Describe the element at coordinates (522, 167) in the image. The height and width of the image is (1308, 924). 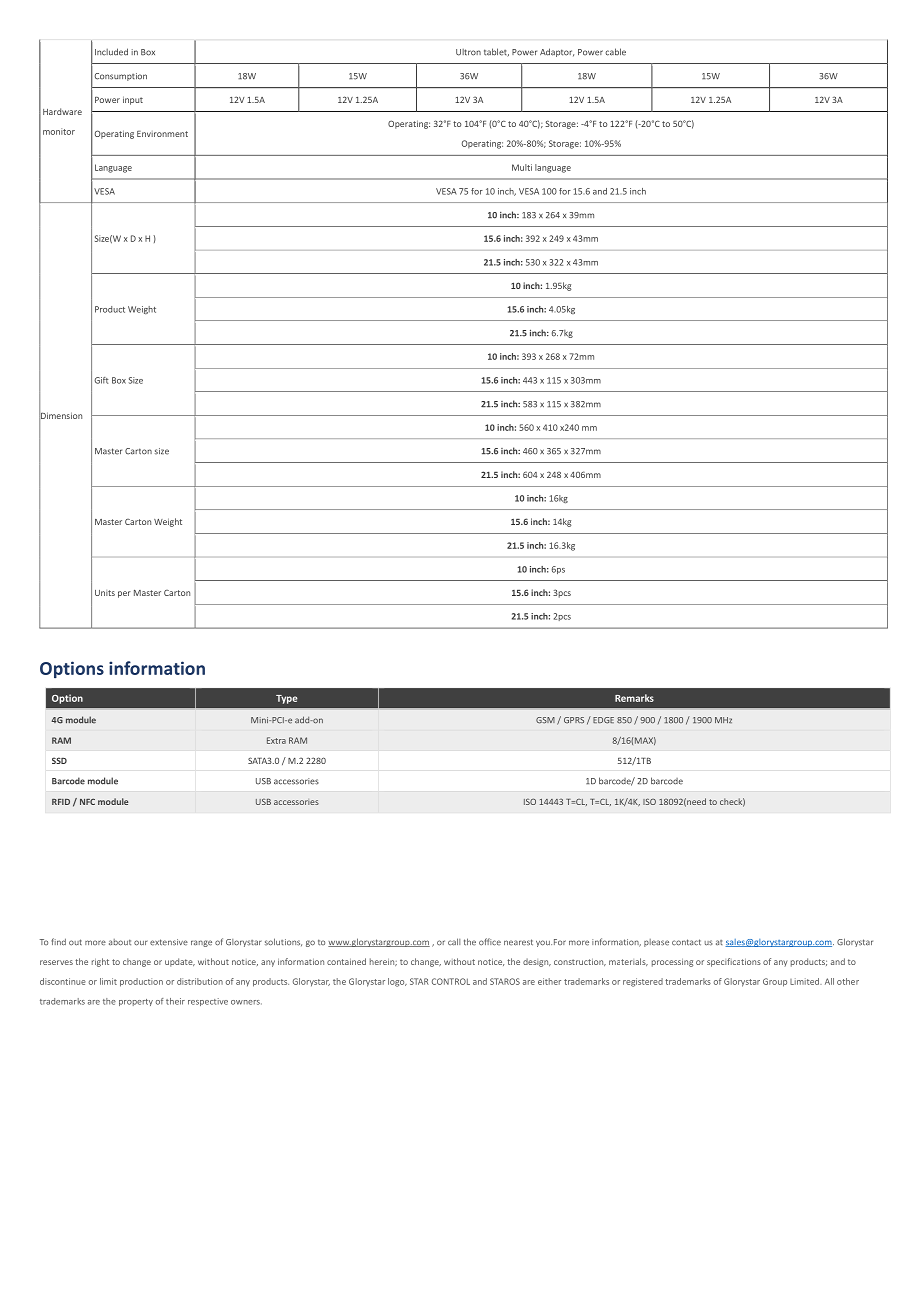
I see `Multi` at that location.
